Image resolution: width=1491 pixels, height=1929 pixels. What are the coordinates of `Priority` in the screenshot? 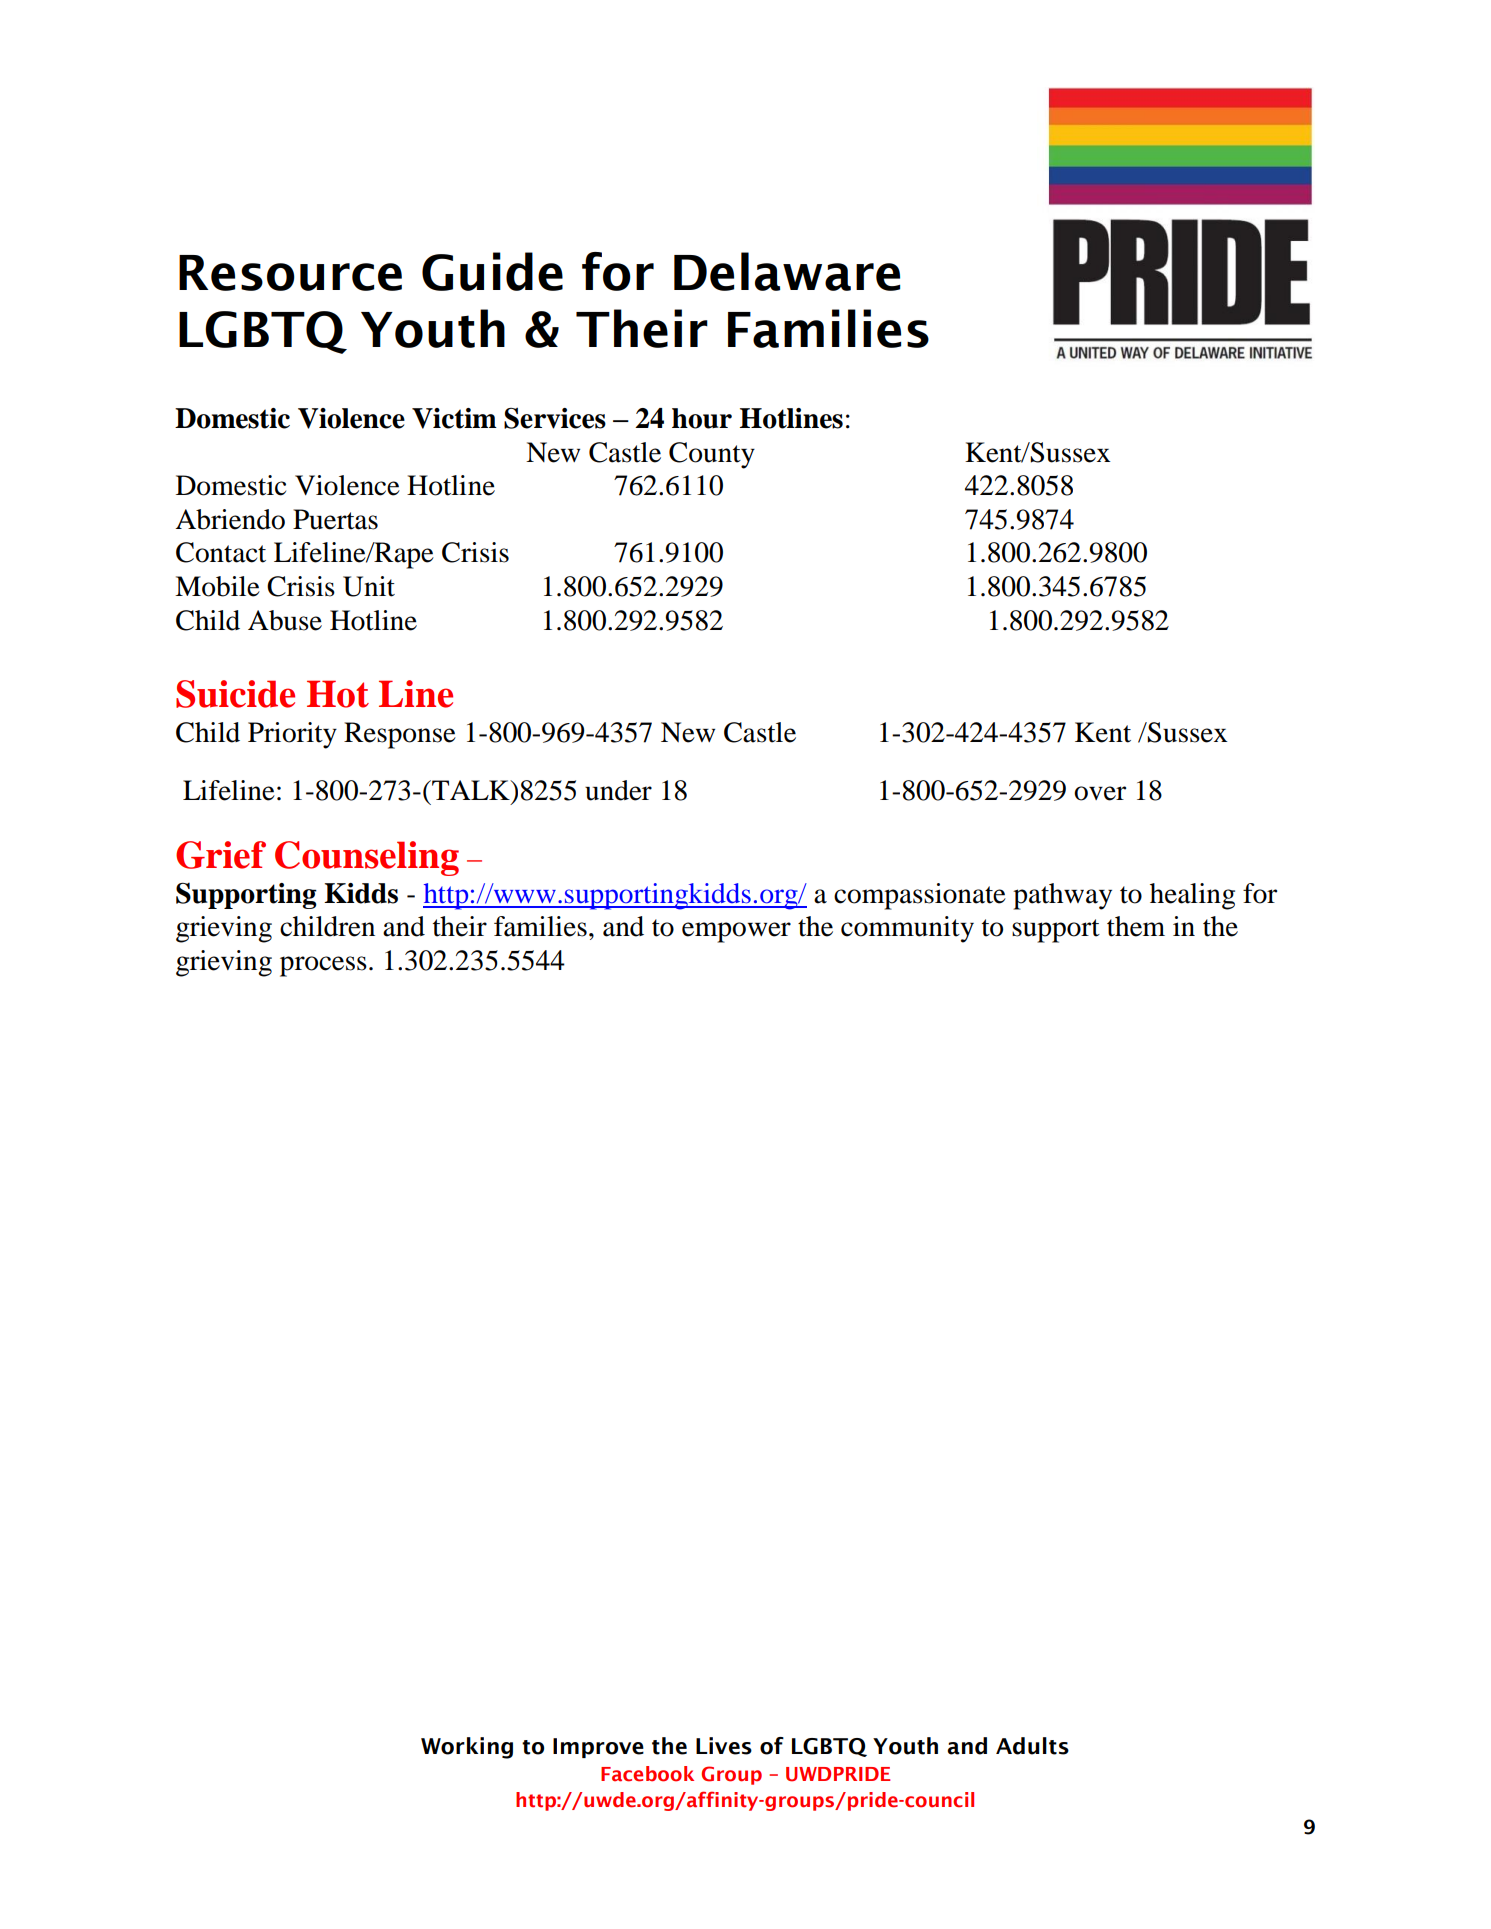 It's located at (292, 735).
